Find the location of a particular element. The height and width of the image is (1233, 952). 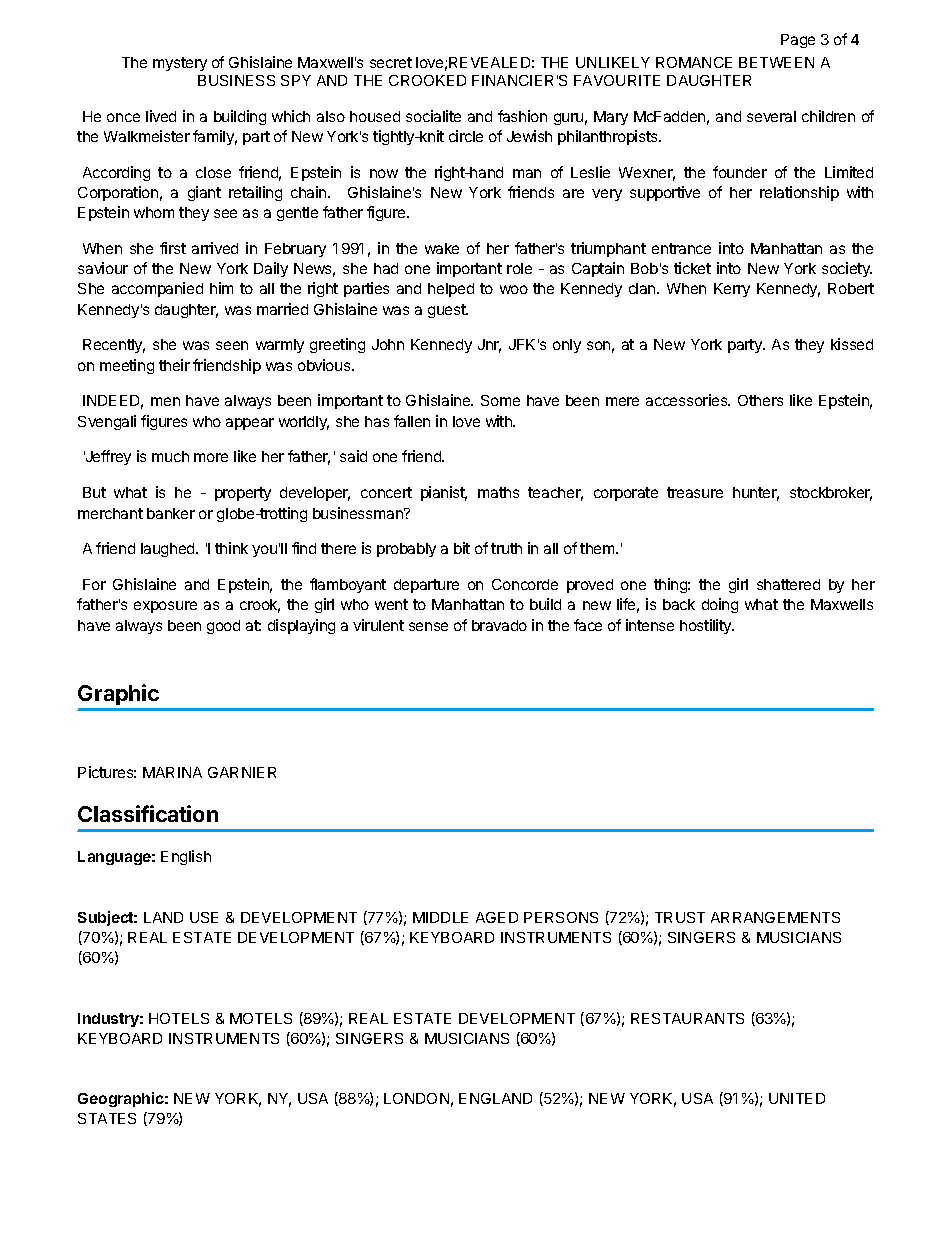

Kerry is located at coordinates (732, 290).
